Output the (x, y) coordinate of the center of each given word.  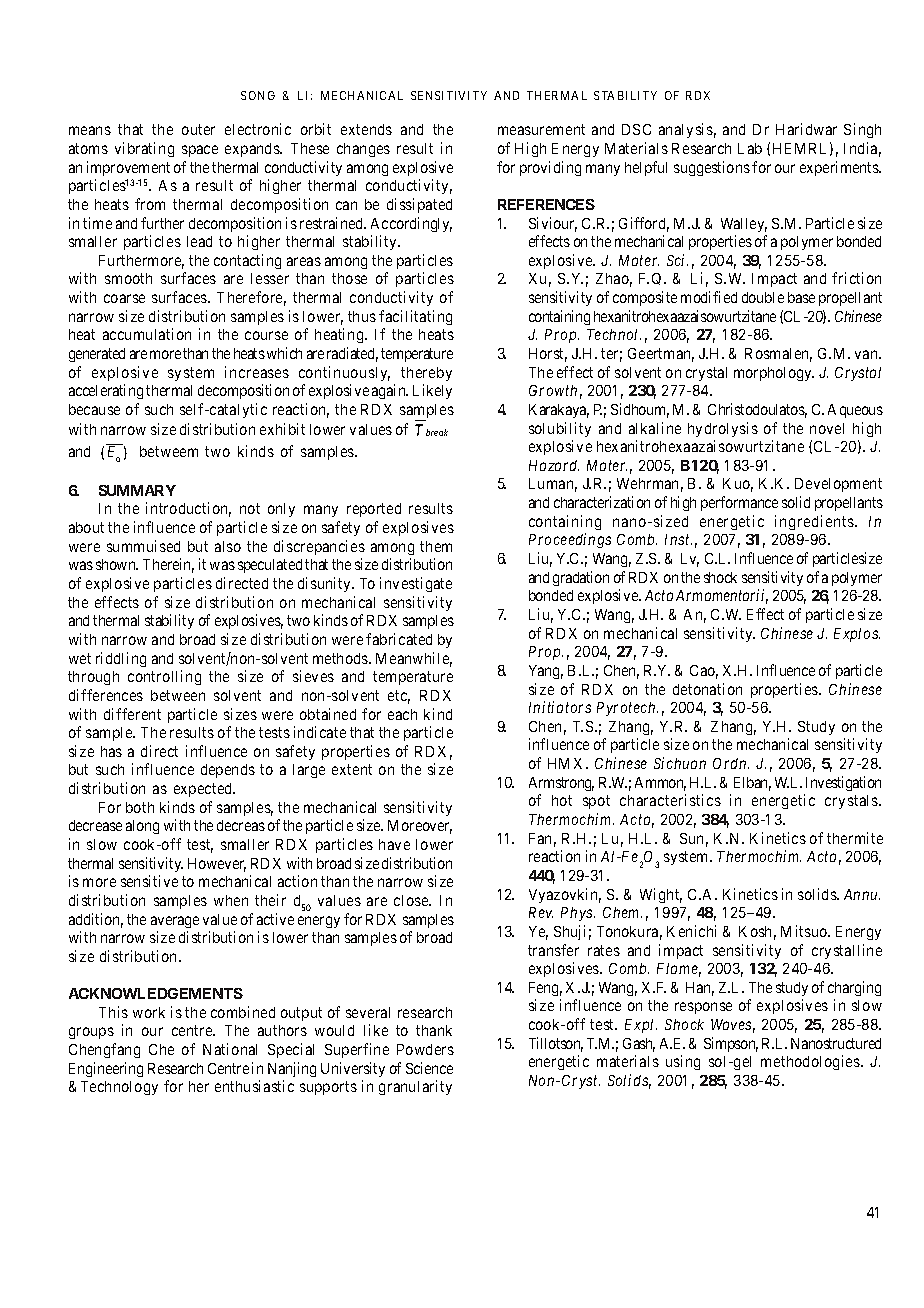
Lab (750, 148)
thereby (426, 374)
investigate (416, 584)
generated (97, 355)
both (140, 807)
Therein (168, 565)
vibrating (144, 149)
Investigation (843, 783)
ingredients (814, 522)
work (149, 1012)
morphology (774, 374)
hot (562, 800)
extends (366, 129)
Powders (425, 1049)
